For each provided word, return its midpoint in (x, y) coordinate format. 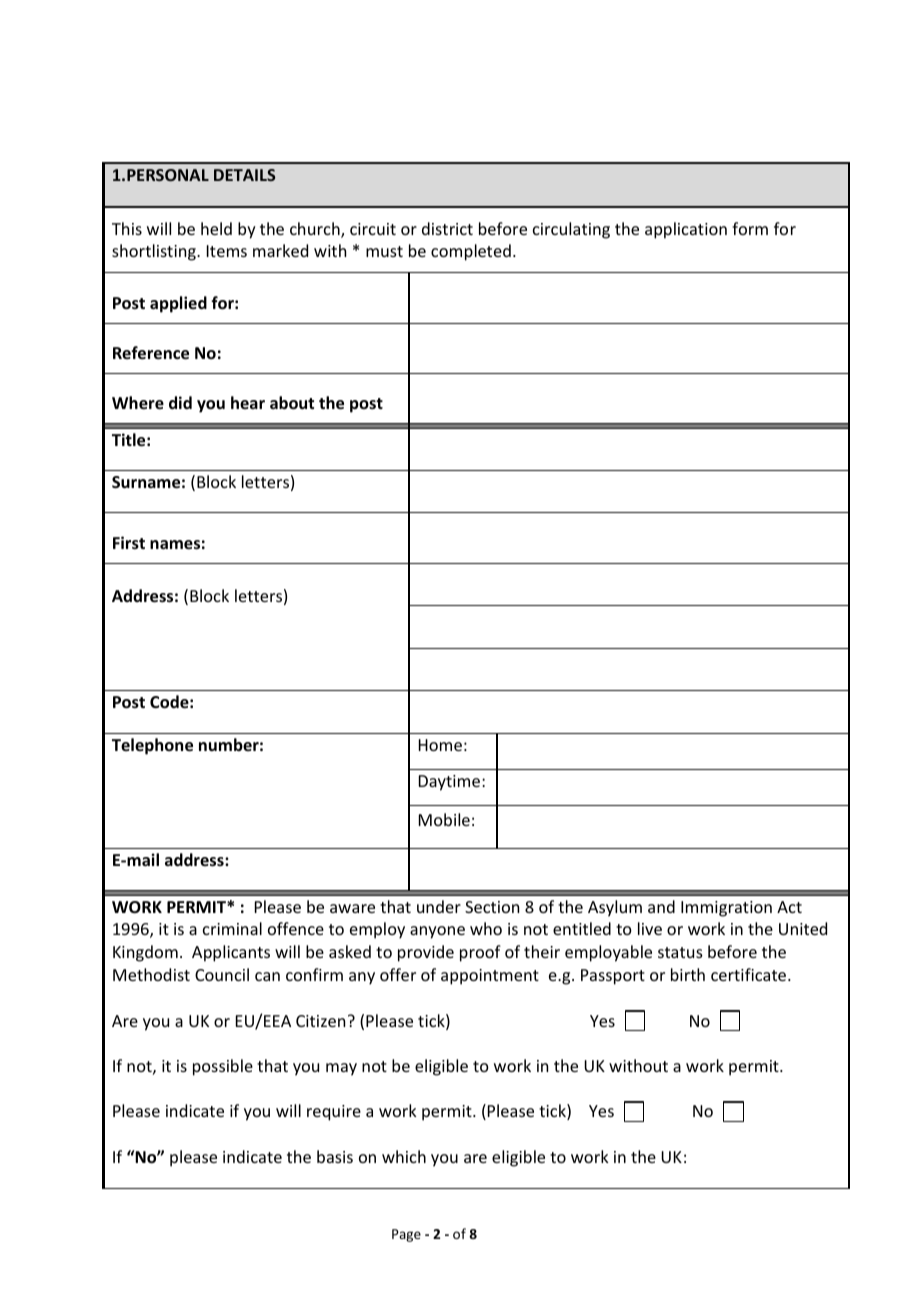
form (750, 228)
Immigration (726, 909)
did (180, 402)
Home (440, 745)
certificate (750, 974)
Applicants (231, 953)
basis (335, 1156)
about (292, 403)
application (686, 230)
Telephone (152, 746)
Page (406, 1235)
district (447, 228)
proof (480, 953)
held (216, 228)
